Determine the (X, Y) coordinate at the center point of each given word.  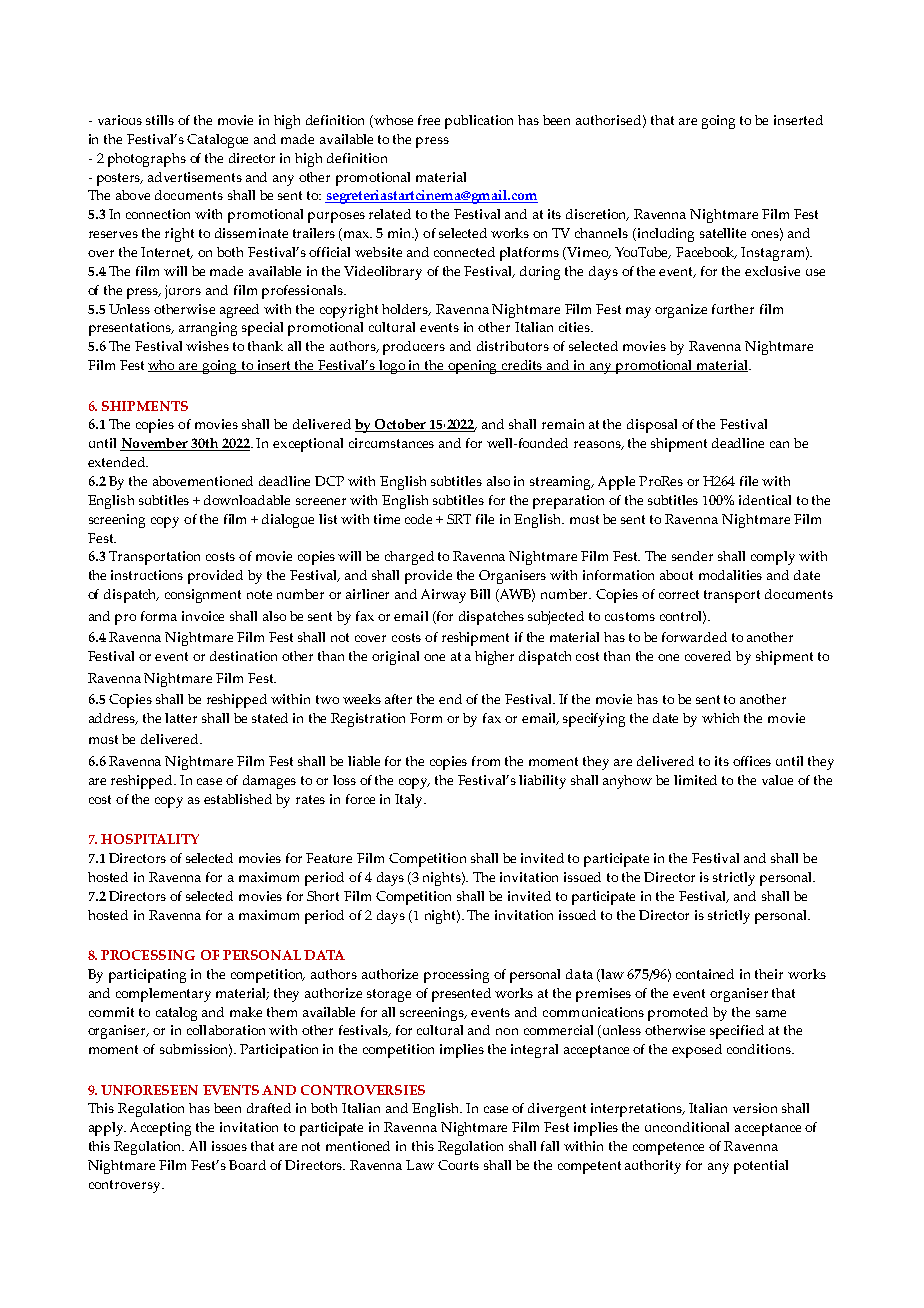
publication (479, 122)
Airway (443, 596)
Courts (458, 1165)
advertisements (195, 177)
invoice (203, 616)
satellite (723, 233)
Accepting (160, 1129)
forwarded (694, 637)
